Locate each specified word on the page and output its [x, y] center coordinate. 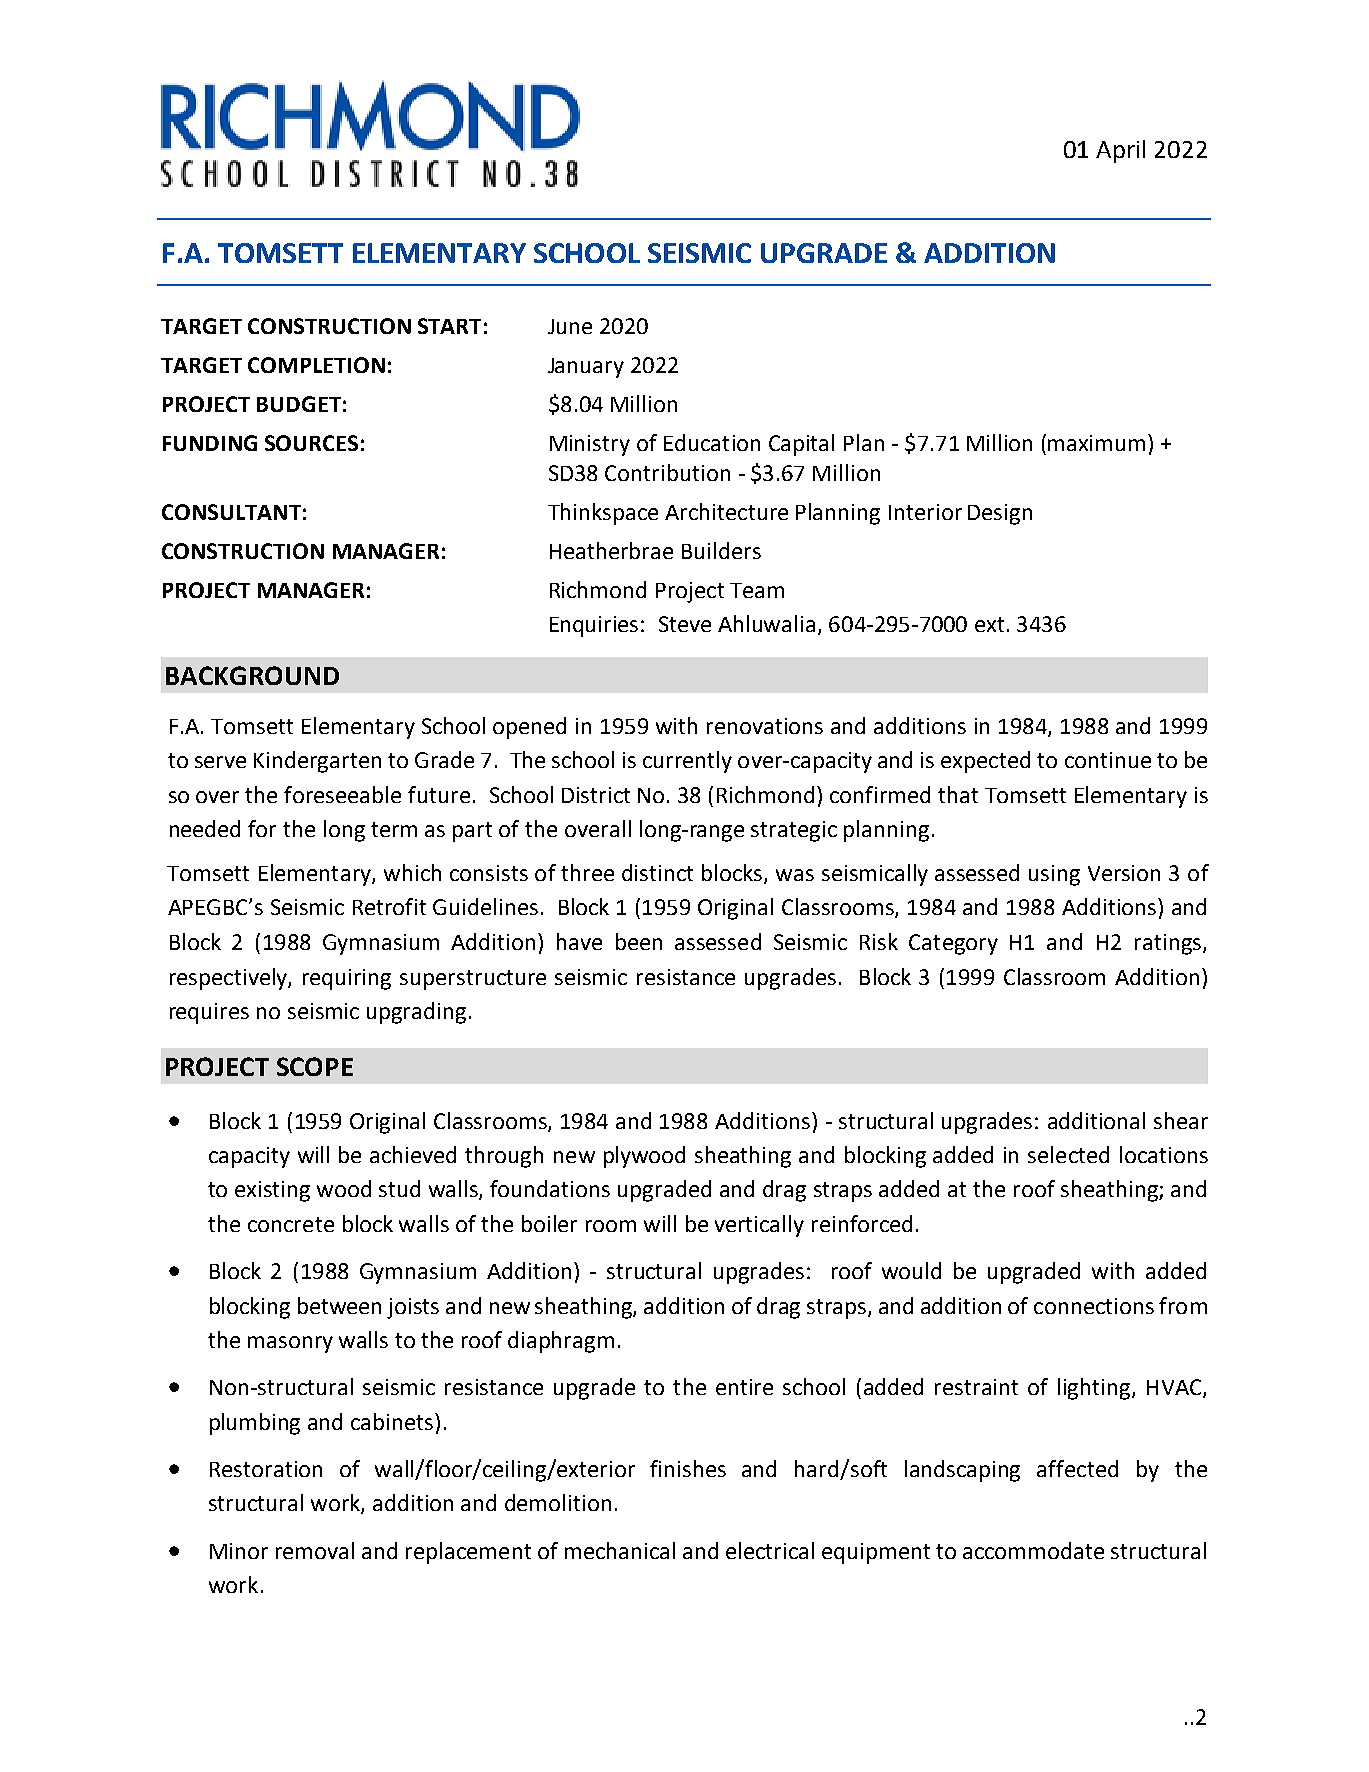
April [1120, 151]
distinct [657, 872]
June [570, 326]
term [394, 829]
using [1054, 875]
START [449, 326]
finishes [688, 1468]
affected [1077, 1468]
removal [315, 1550]
